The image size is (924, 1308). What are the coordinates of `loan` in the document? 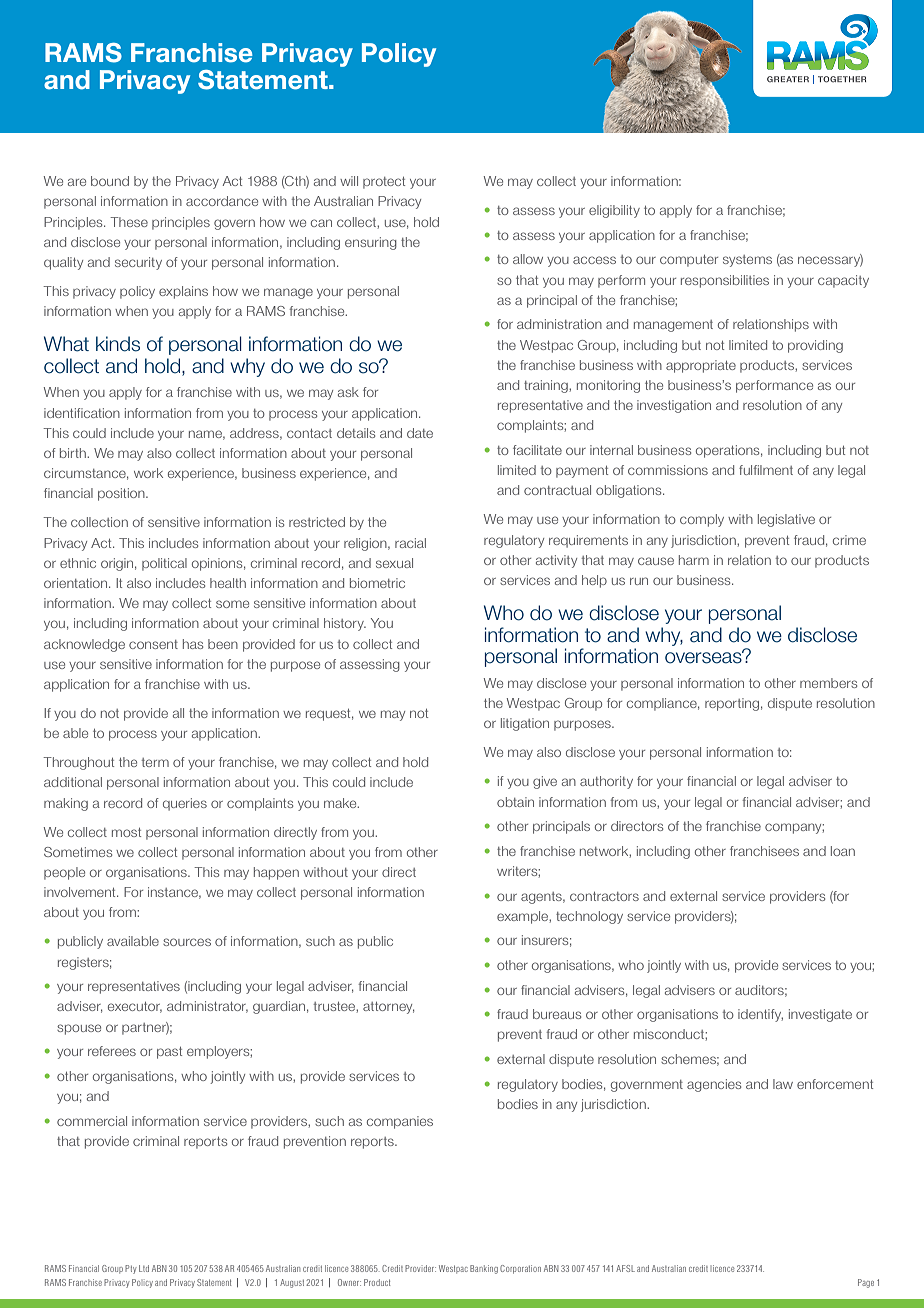 It's located at (843, 851).
